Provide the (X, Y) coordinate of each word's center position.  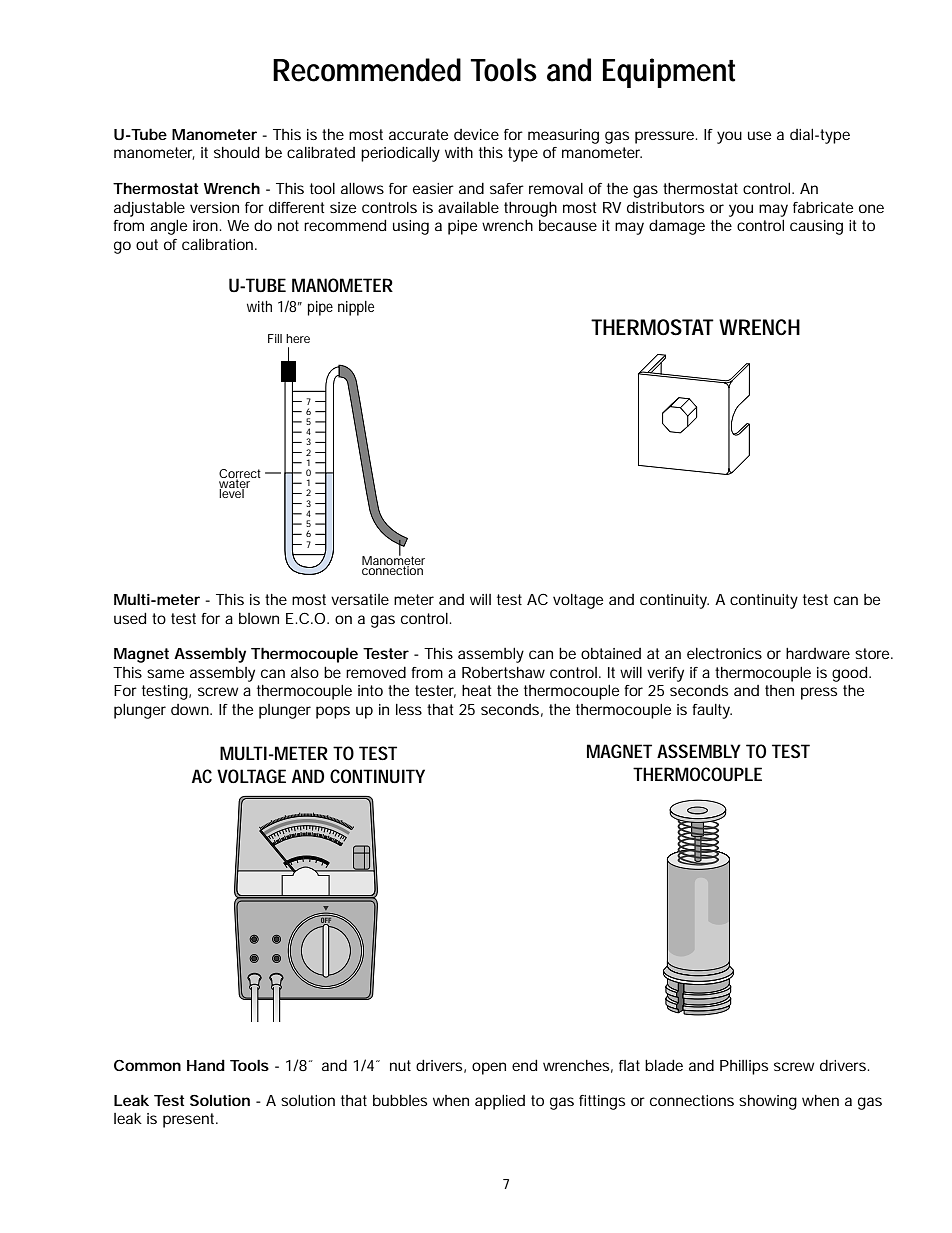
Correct (240, 474)
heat (476, 690)
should (236, 152)
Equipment (669, 73)
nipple (356, 308)
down (190, 709)
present (190, 1120)
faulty (712, 711)
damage (677, 227)
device (476, 134)
